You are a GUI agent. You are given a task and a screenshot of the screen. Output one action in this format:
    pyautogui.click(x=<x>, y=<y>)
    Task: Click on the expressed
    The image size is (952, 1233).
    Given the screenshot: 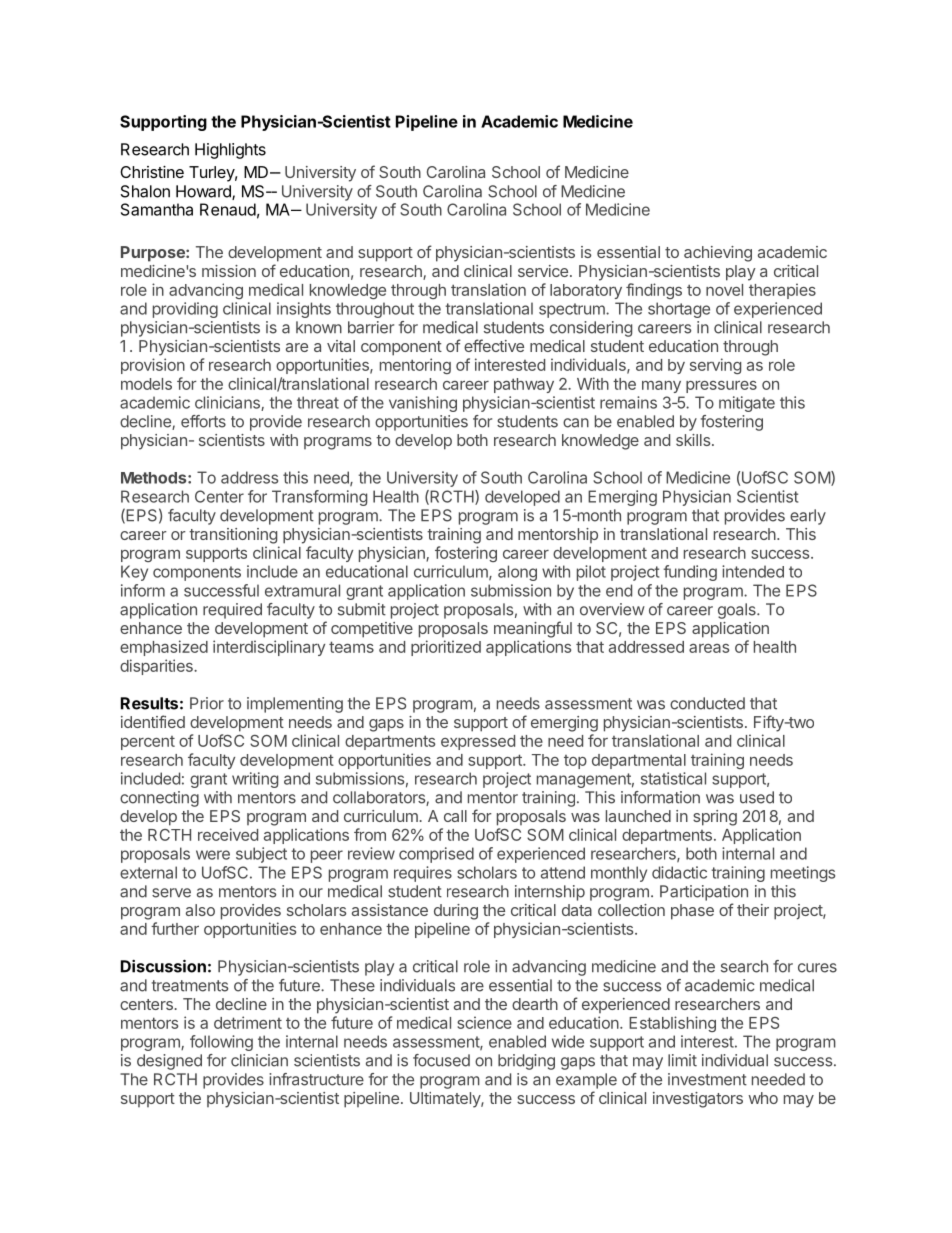 What is the action you would take?
    pyautogui.click(x=478, y=742)
